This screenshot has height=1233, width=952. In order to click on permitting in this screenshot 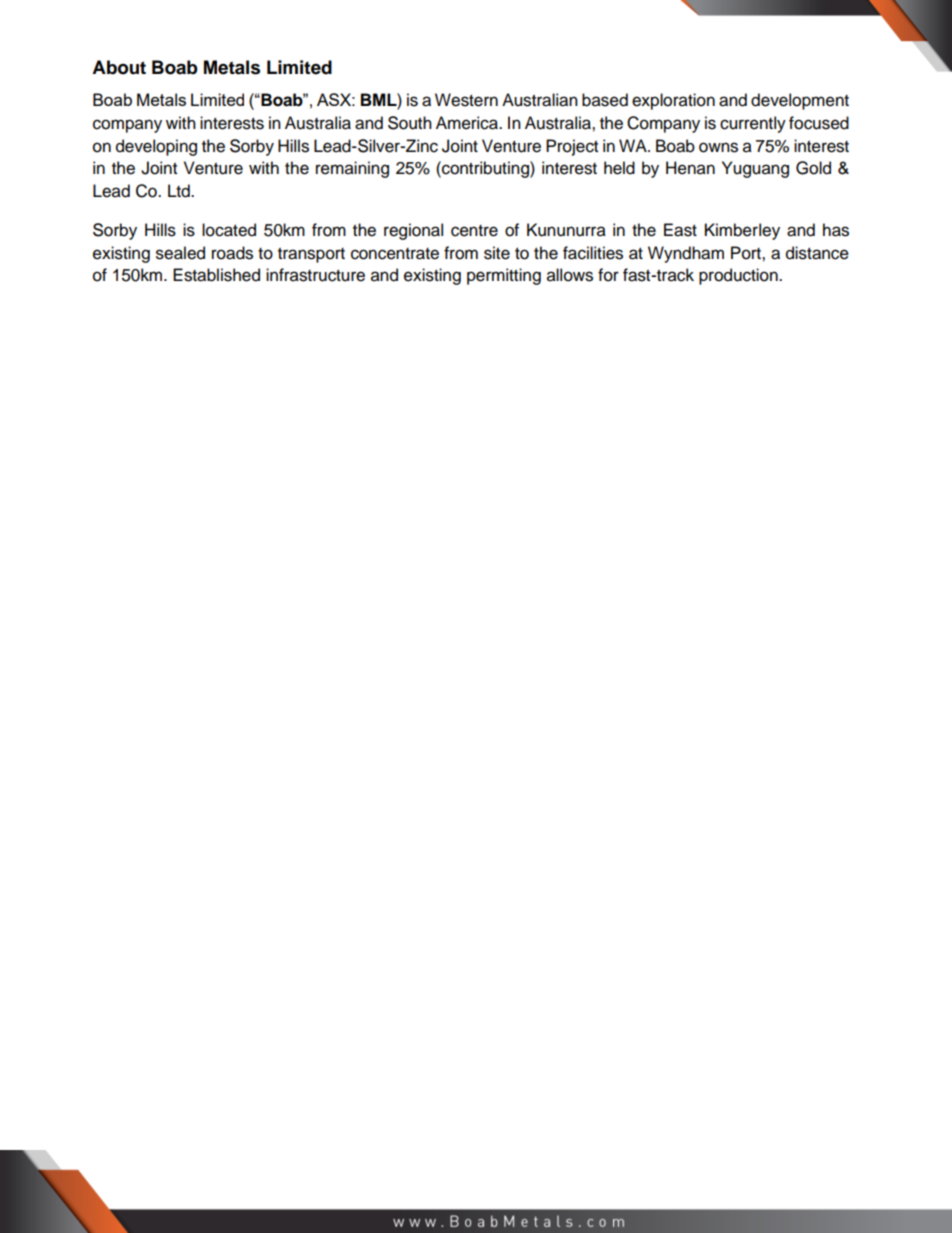, I will do `click(504, 276)`.
